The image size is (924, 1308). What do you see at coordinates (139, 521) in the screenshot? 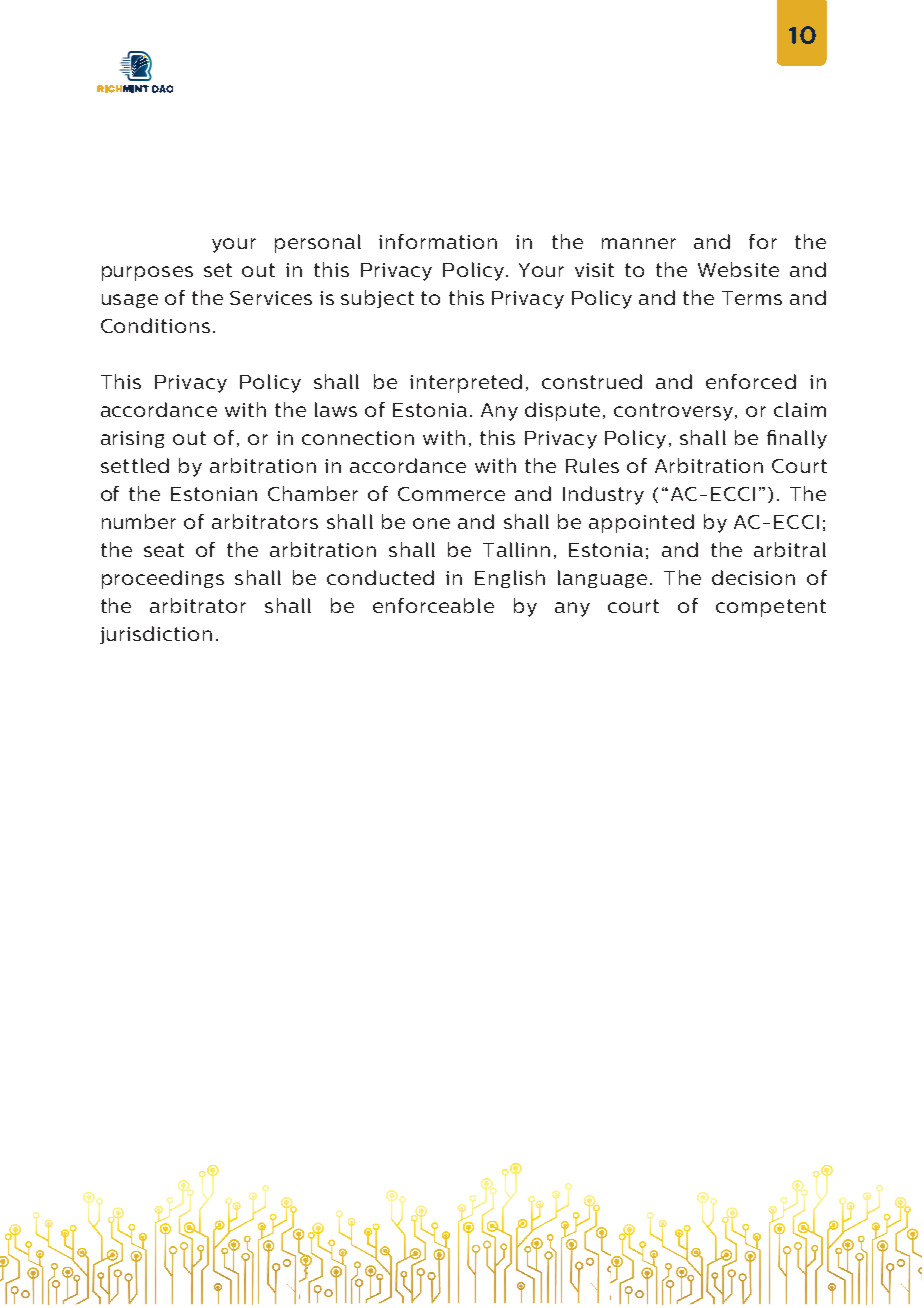
I see `number` at bounding box center [139, 521].
